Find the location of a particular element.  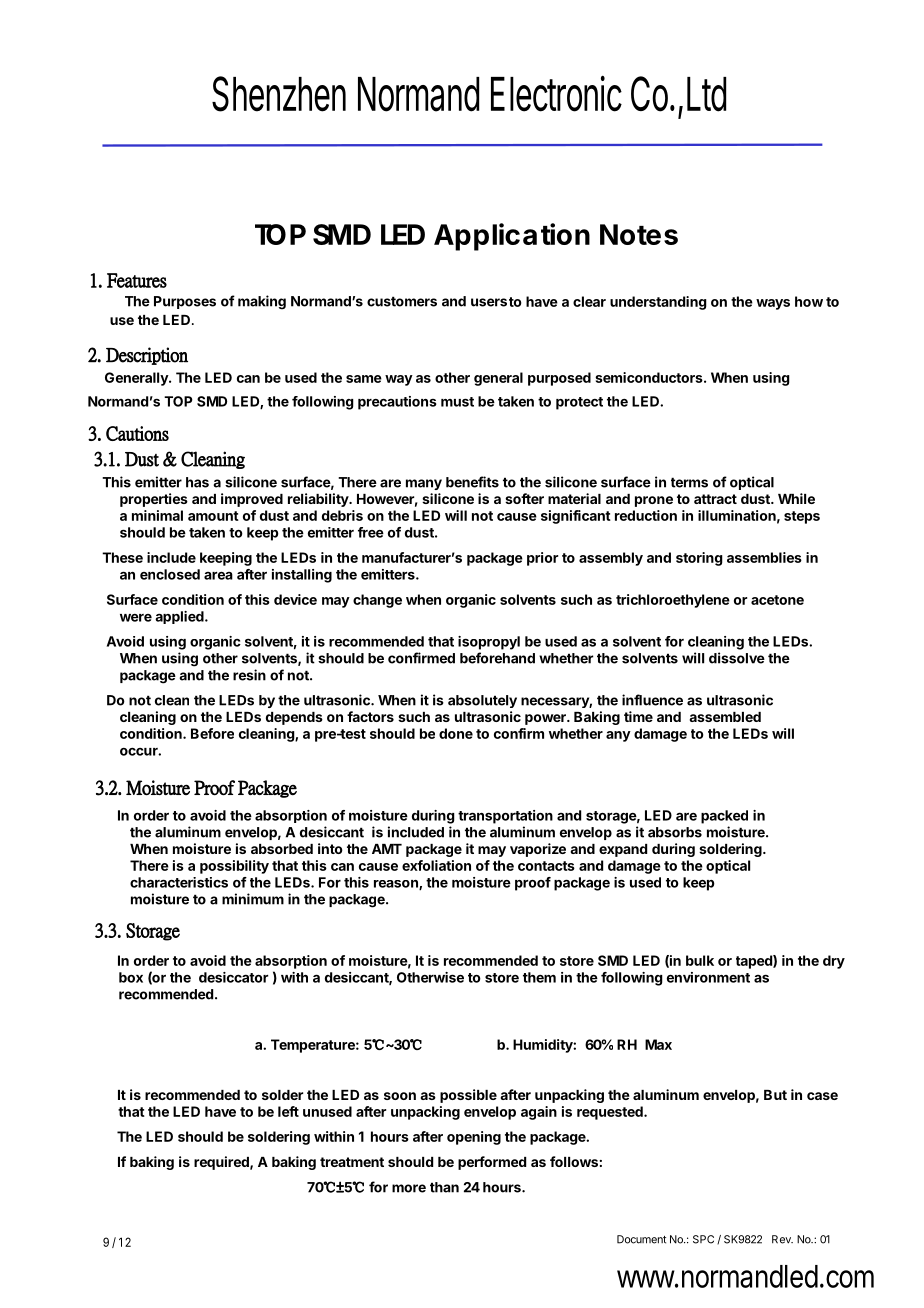

Rev is located at coordinates (782, 1239).
